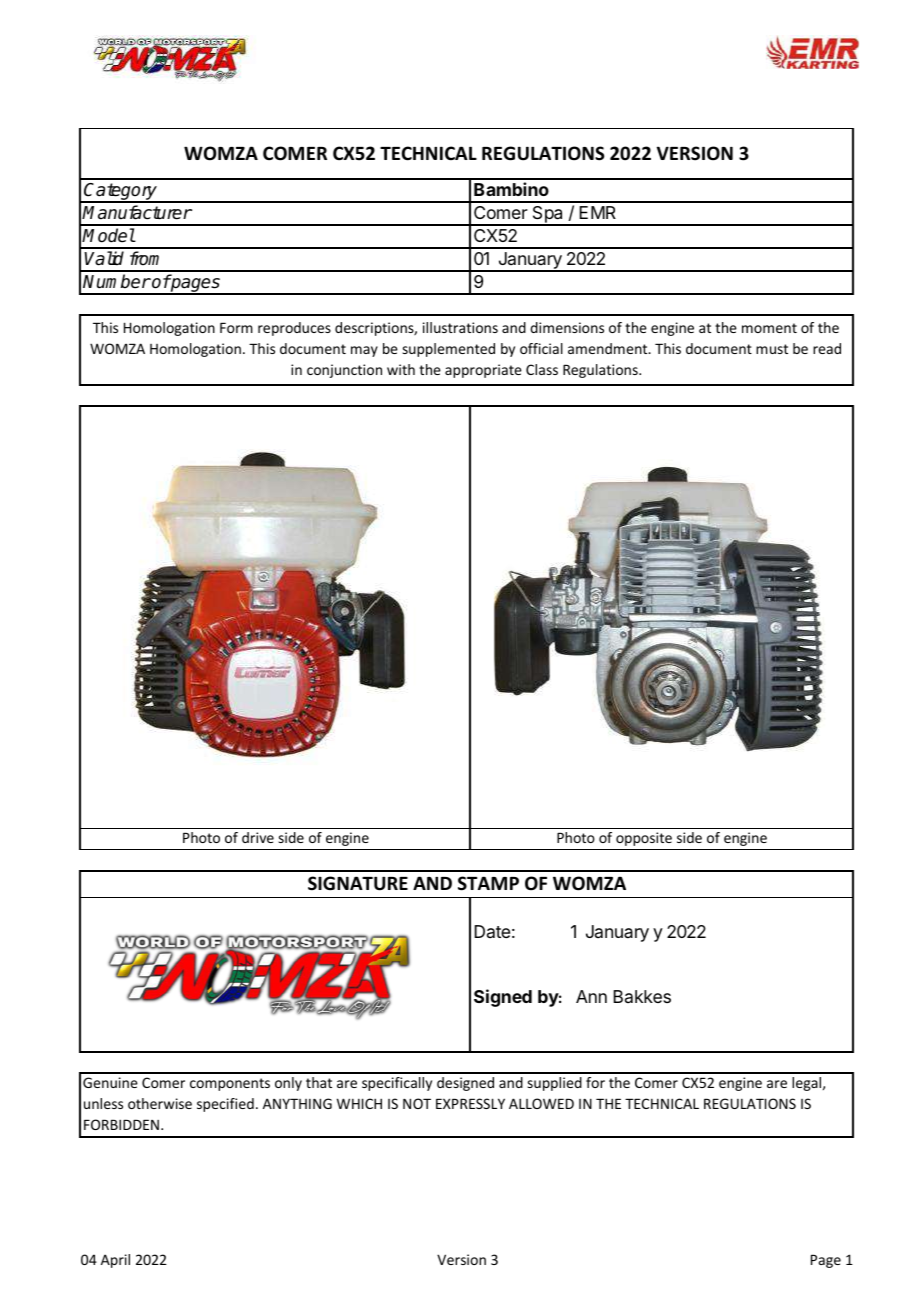 This screenshot has width=924, height=1308. What do you see at coordinates (258, 837) in the screenshot?
I see `drive` at bounding box center [258, 837].
